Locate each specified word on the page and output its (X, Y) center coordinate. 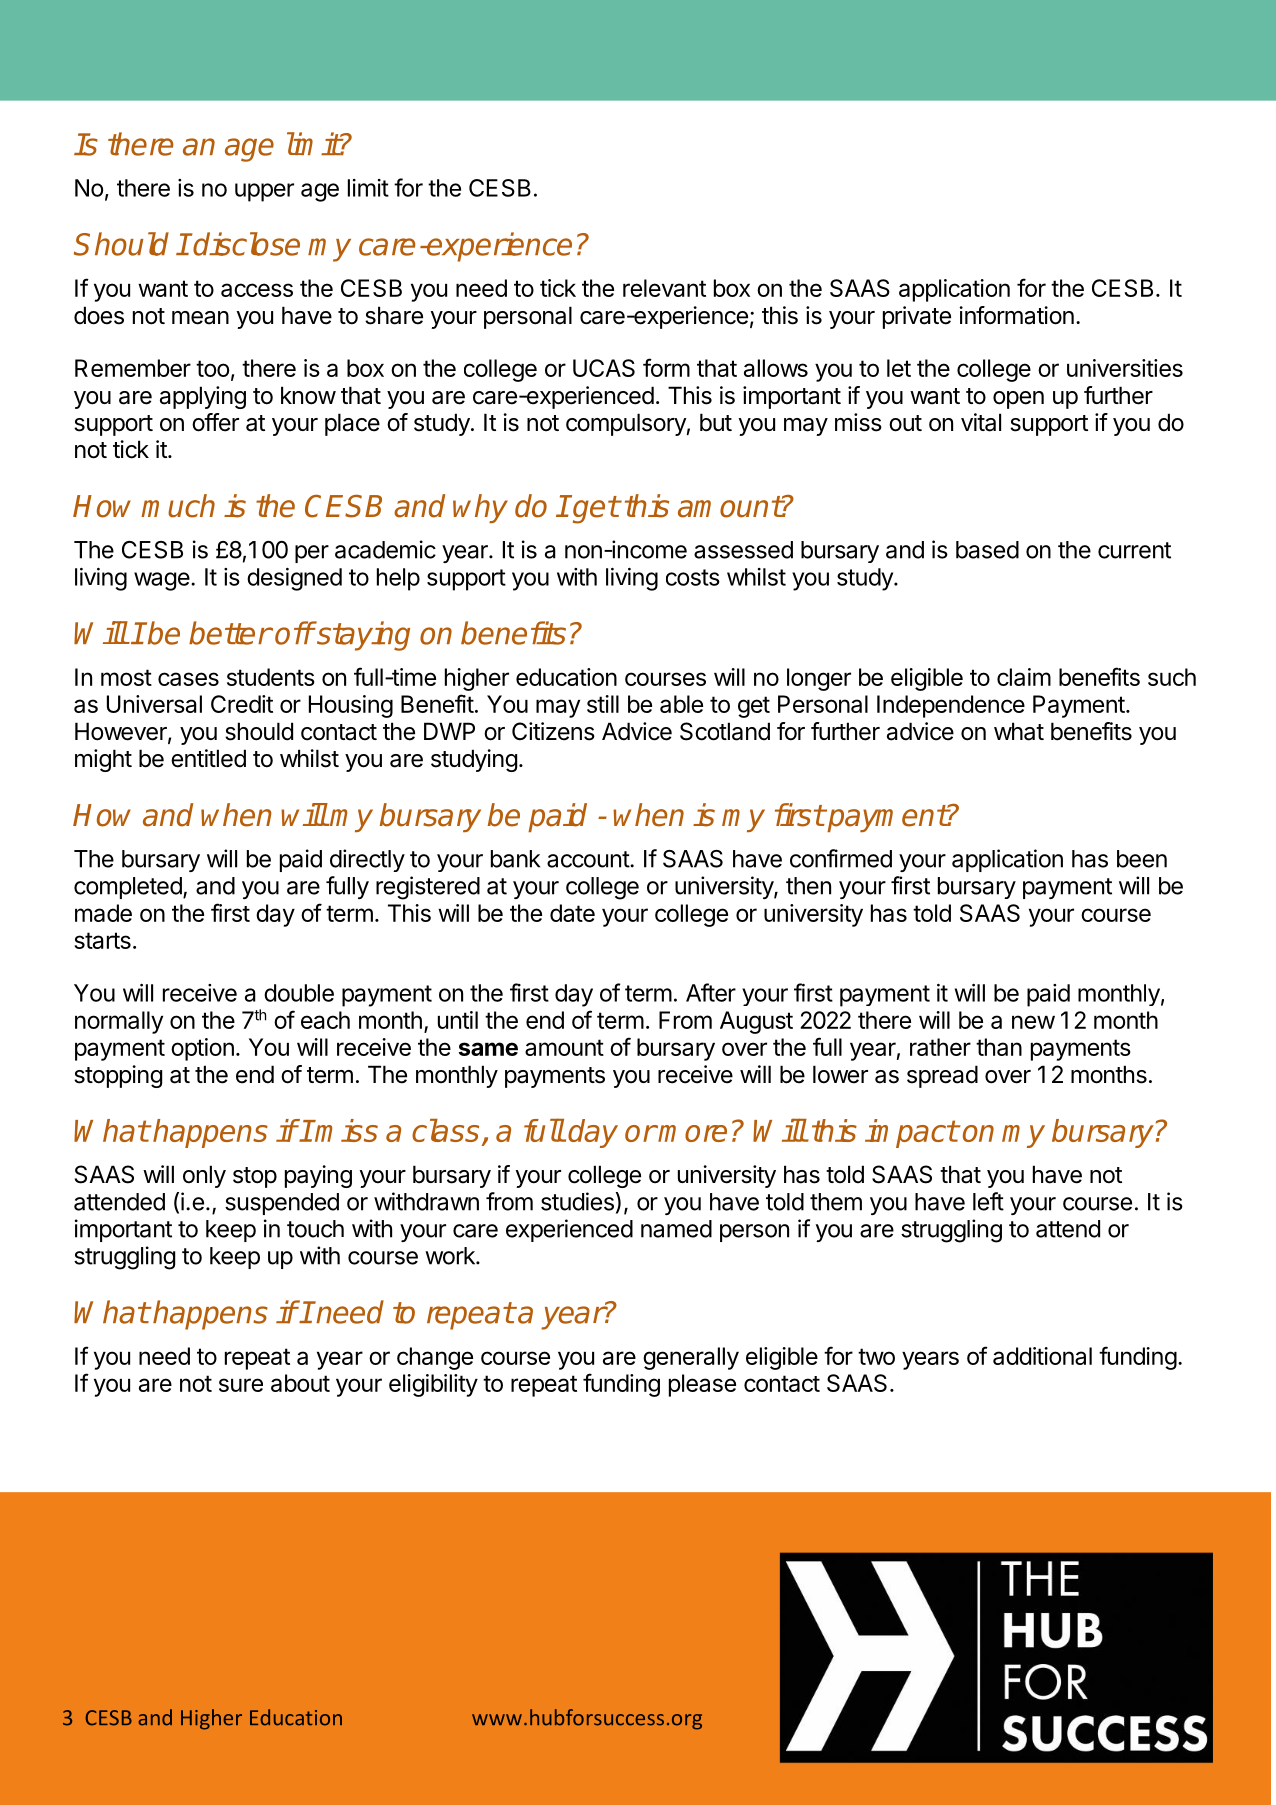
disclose (246, 244)
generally (691, 1358)
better (230, 633)
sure (241, 1385)
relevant (664, 288)
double (299, 993)
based (987, 550)
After (711, 992)
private (917, 317)
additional (1042, 1356)
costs (693, 577)
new (1033, 1022)
